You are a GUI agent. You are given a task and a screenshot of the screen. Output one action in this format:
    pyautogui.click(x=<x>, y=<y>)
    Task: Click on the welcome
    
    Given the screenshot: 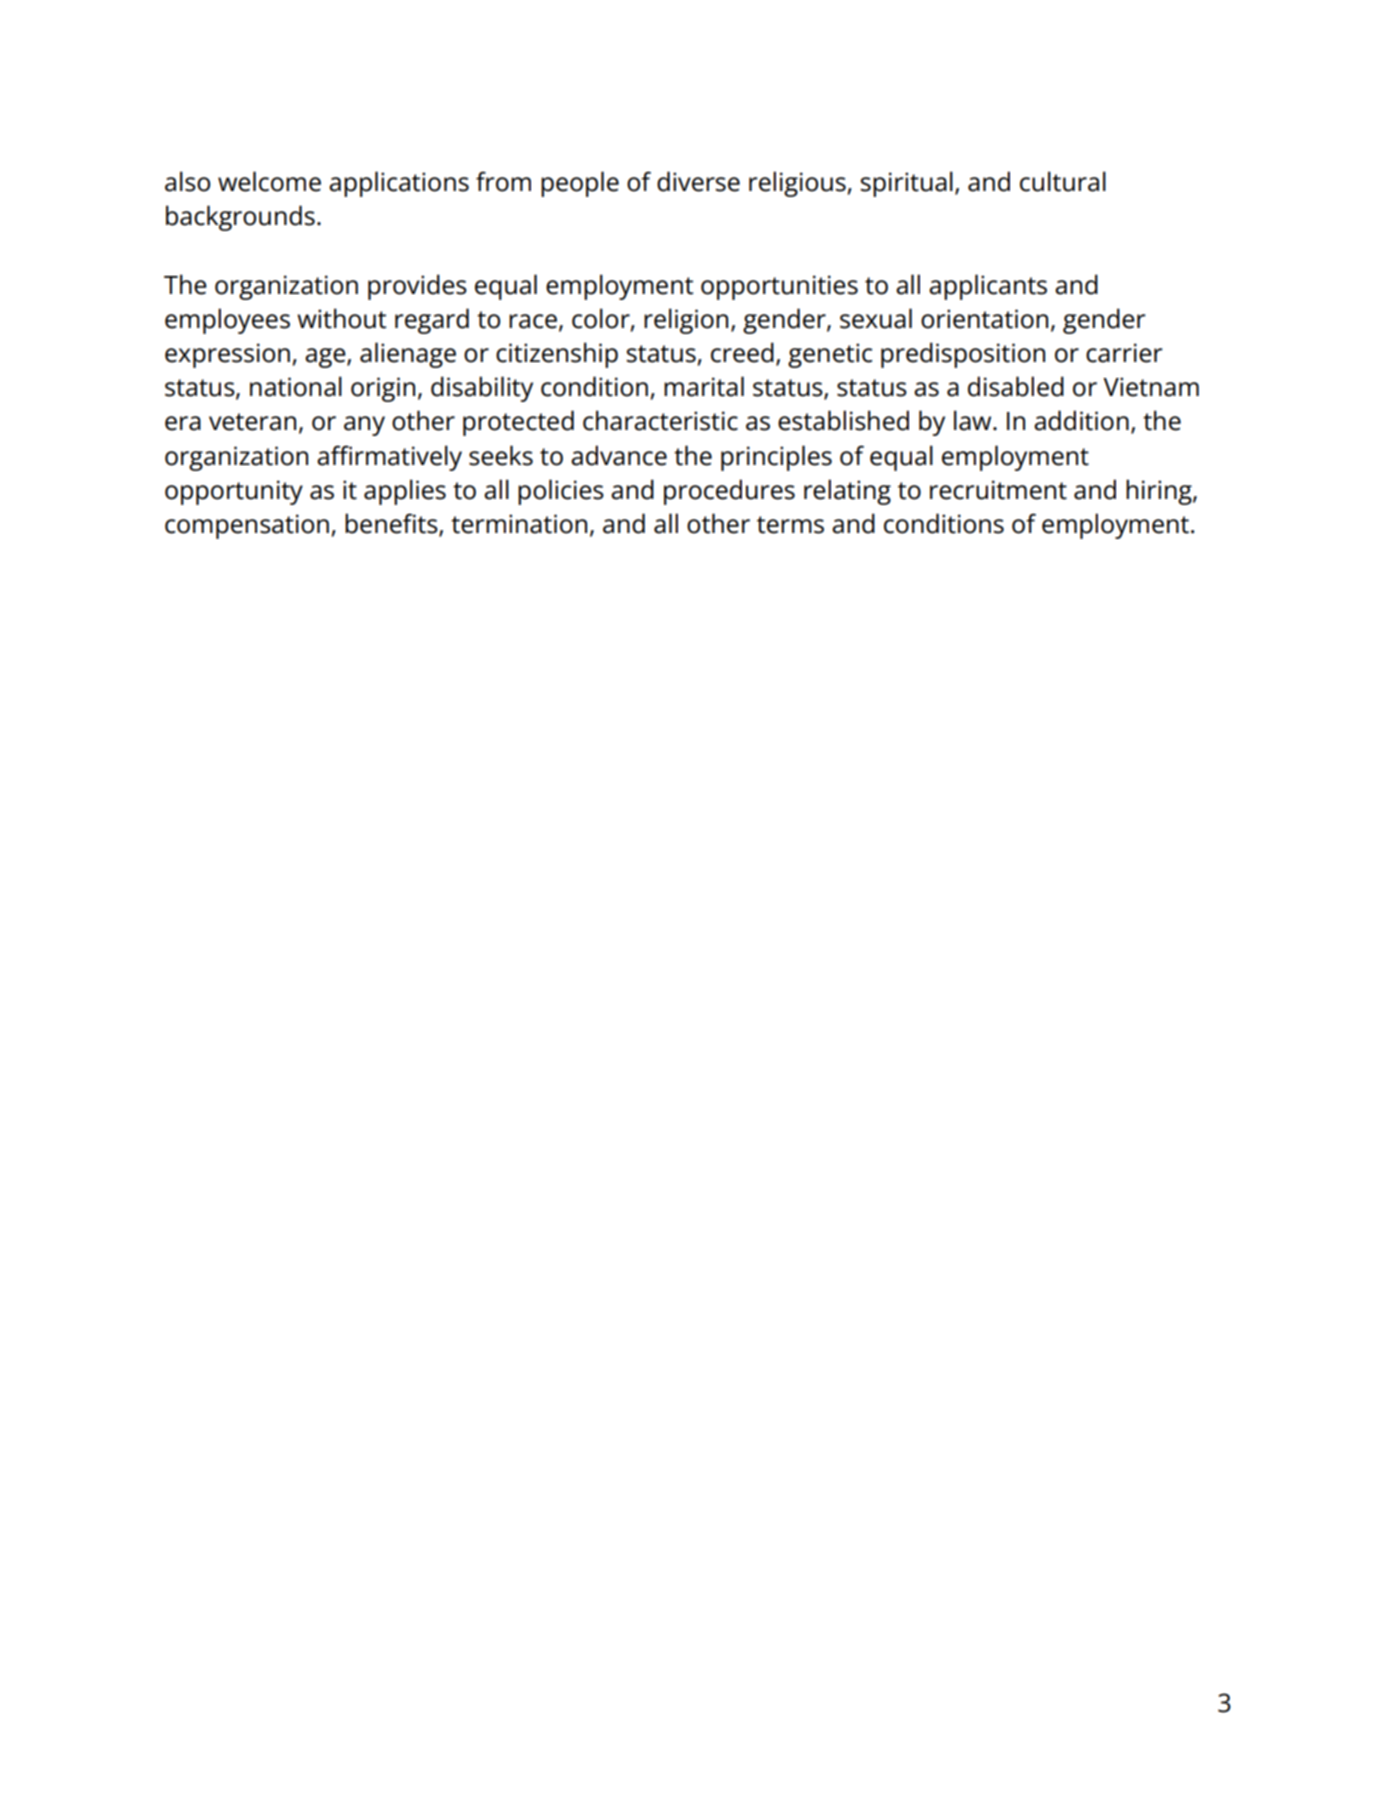 What is the action you would take?
    pyautogui.click(x=269, y=181)
